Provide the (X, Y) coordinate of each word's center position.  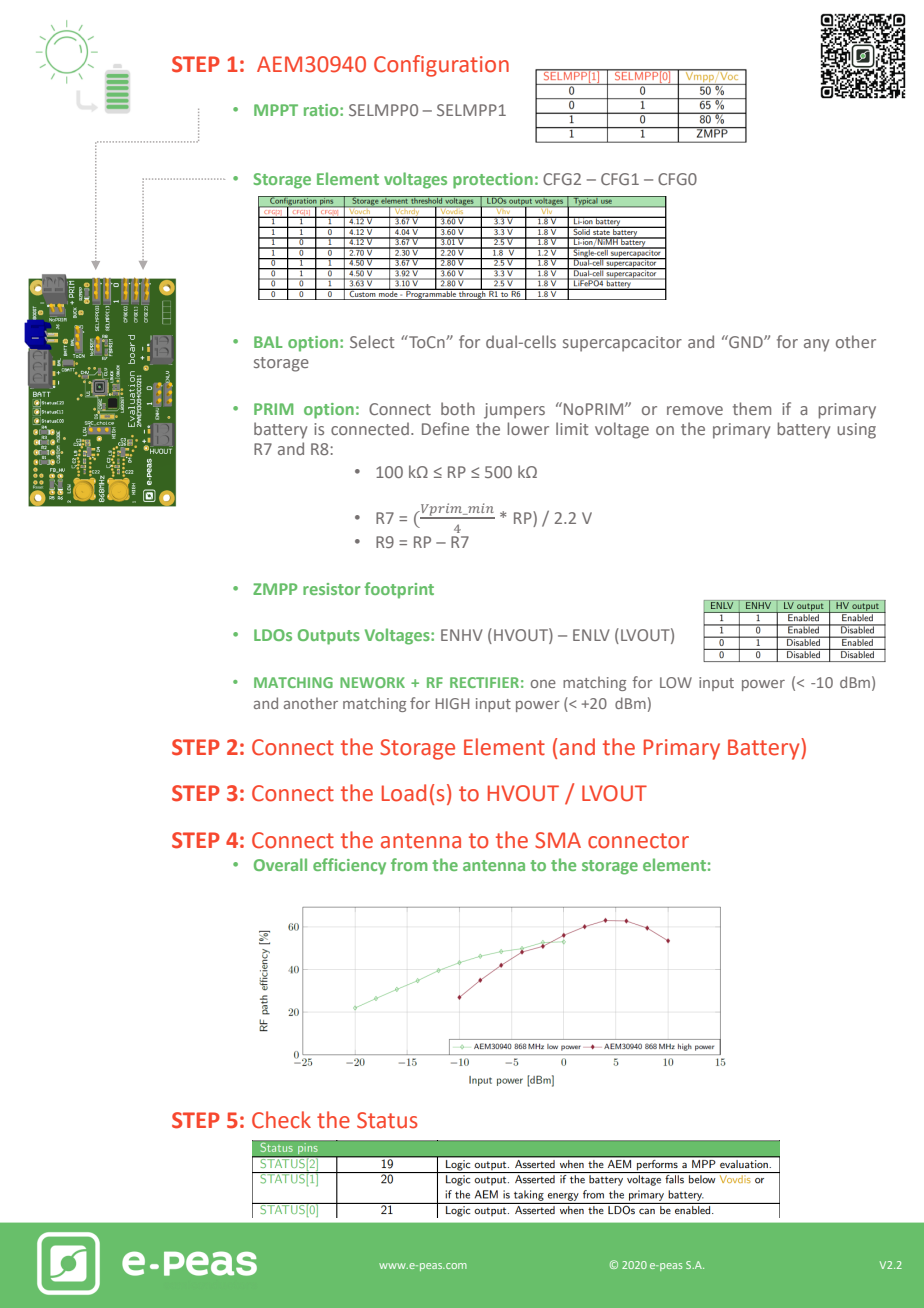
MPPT (276, 110)
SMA (558, 840)
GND (746, 341)
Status (387, 1120)
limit (572, 428)
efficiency (349, 866)
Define (445, 428)
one (543, 684)
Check (281, 1120)
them (752, 408)
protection (493, 181)
